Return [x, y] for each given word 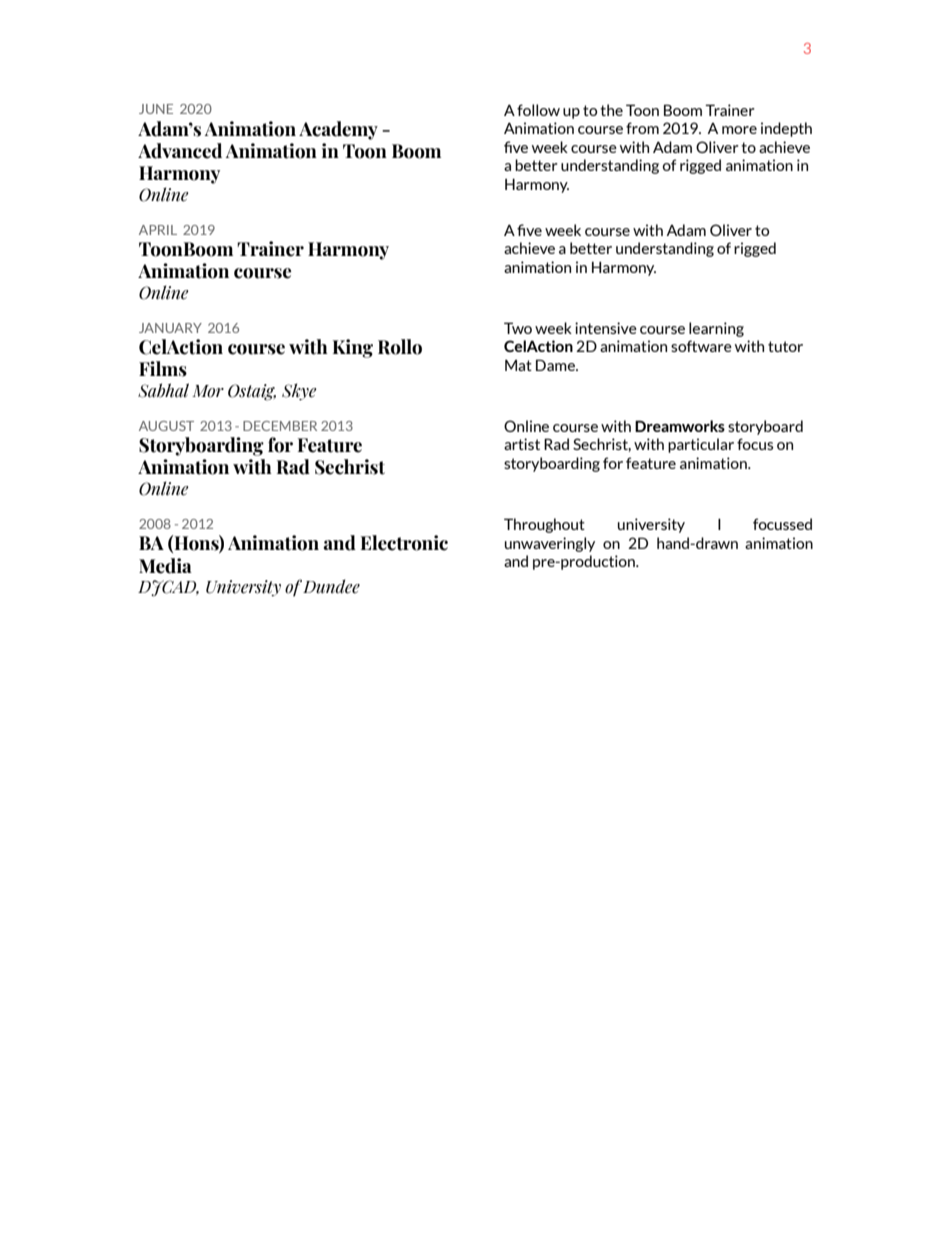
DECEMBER [280, 426]
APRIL [158, 230]
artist [522, 444]
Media [165, 566]
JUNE [156, 109]
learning [716, 329]
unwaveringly [550, 544]
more [739, 130]
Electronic [404, 543]
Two [518, 328]
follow [538, 110]
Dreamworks [680, 426]
